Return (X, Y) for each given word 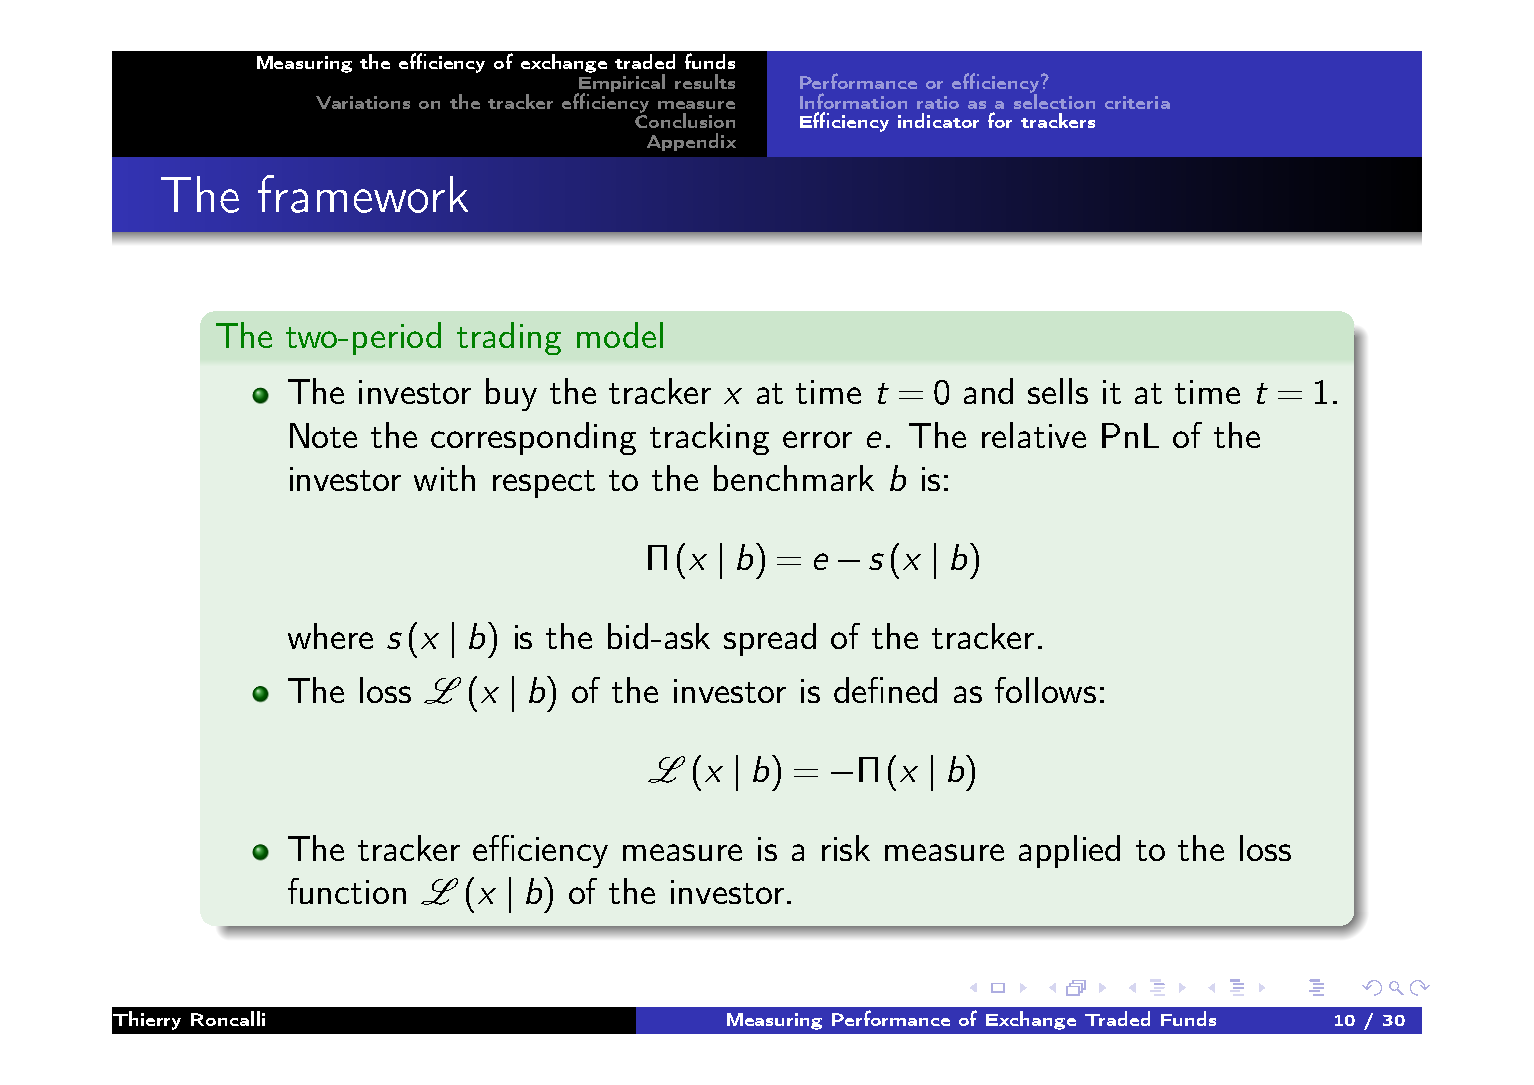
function (347, 891)
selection (1054, 100)
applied (1069, 851)
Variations (363, 102)
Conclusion (685, 119)
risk (846, 848)
